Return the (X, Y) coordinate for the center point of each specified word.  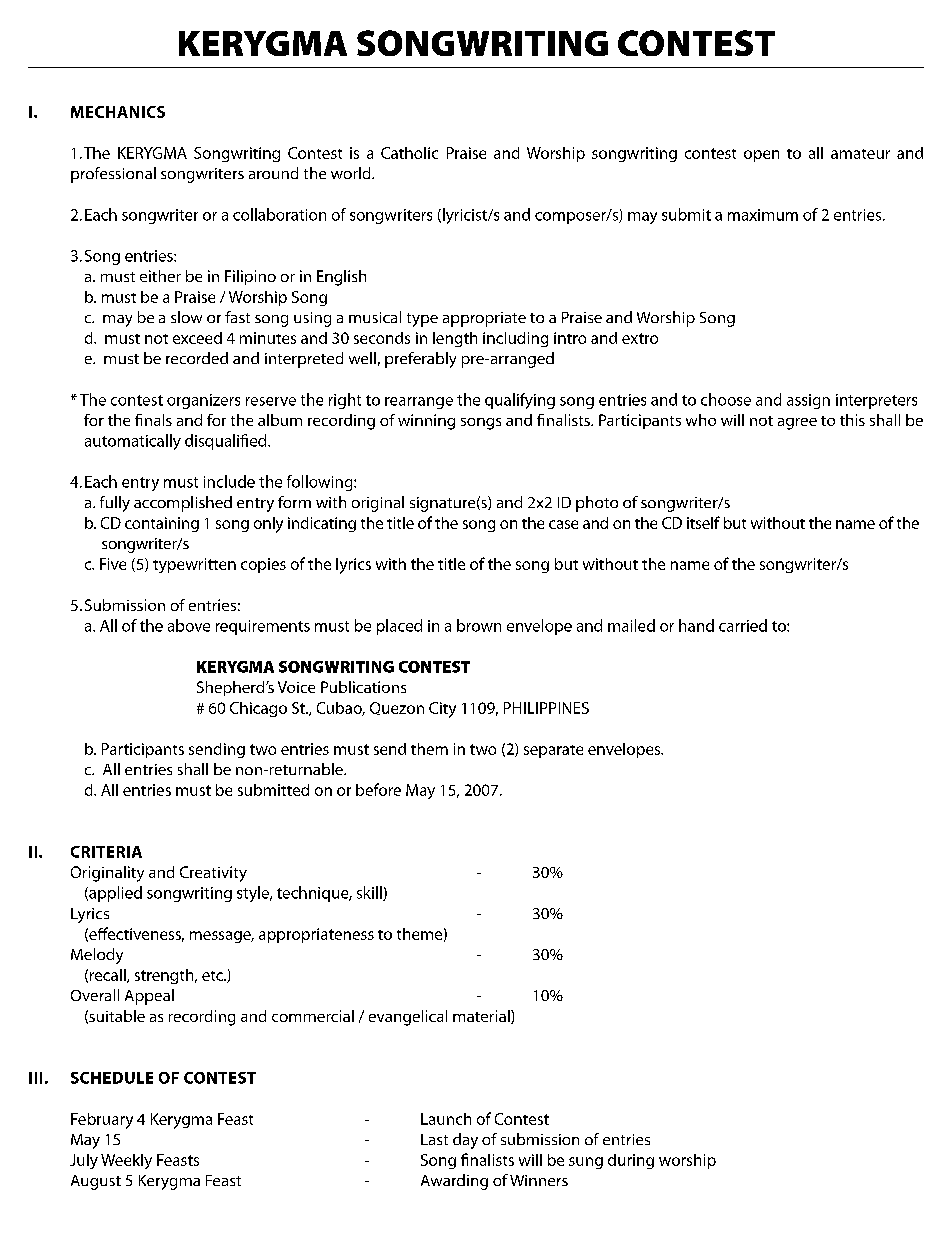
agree (797, 424)
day (465, 1141)
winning (426, 422)
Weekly (126, 1161)
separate (553, 751)
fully (115, 504)
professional (113, 175)
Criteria (106, 852)
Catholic (409, 153)
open (761, 156)
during (631, 1161)
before (378, 789)
